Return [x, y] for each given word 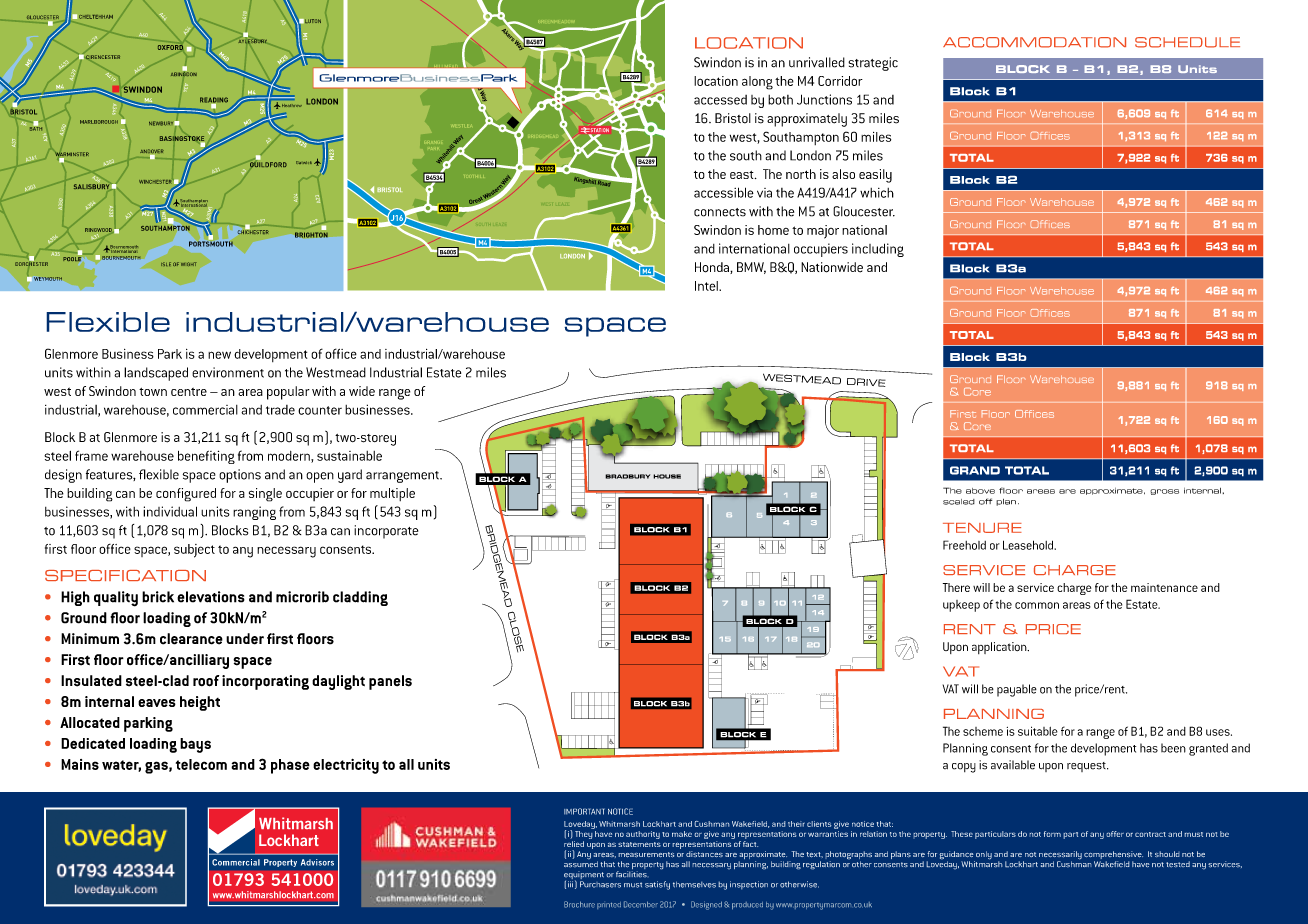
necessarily [1060, 856]
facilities [632, 874]
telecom [201, 764]
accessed [720, 100]
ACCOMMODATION [1034, 42]
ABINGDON [184, 73]
